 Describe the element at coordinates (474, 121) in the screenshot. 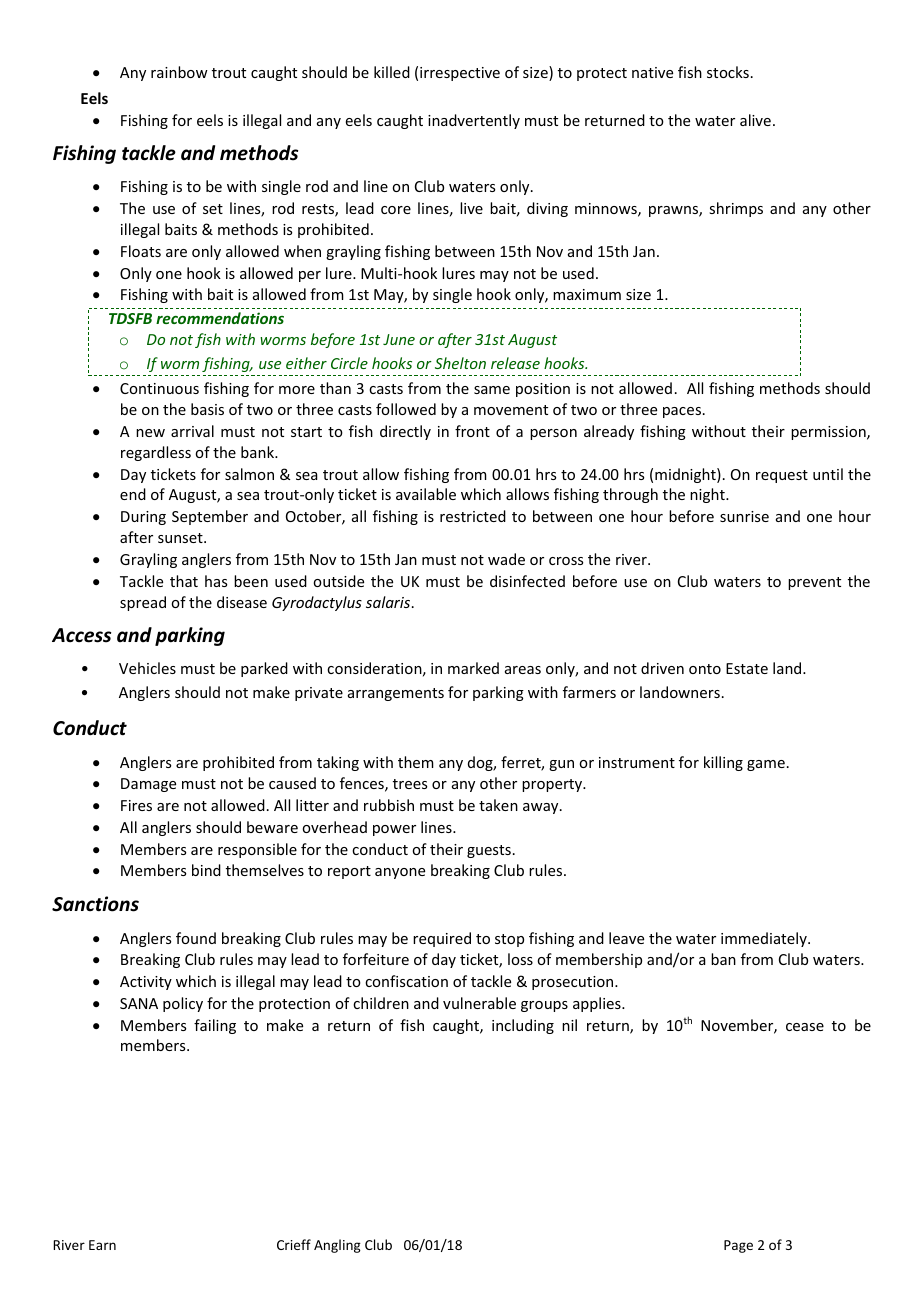

I see `inadvertently` at that location.
